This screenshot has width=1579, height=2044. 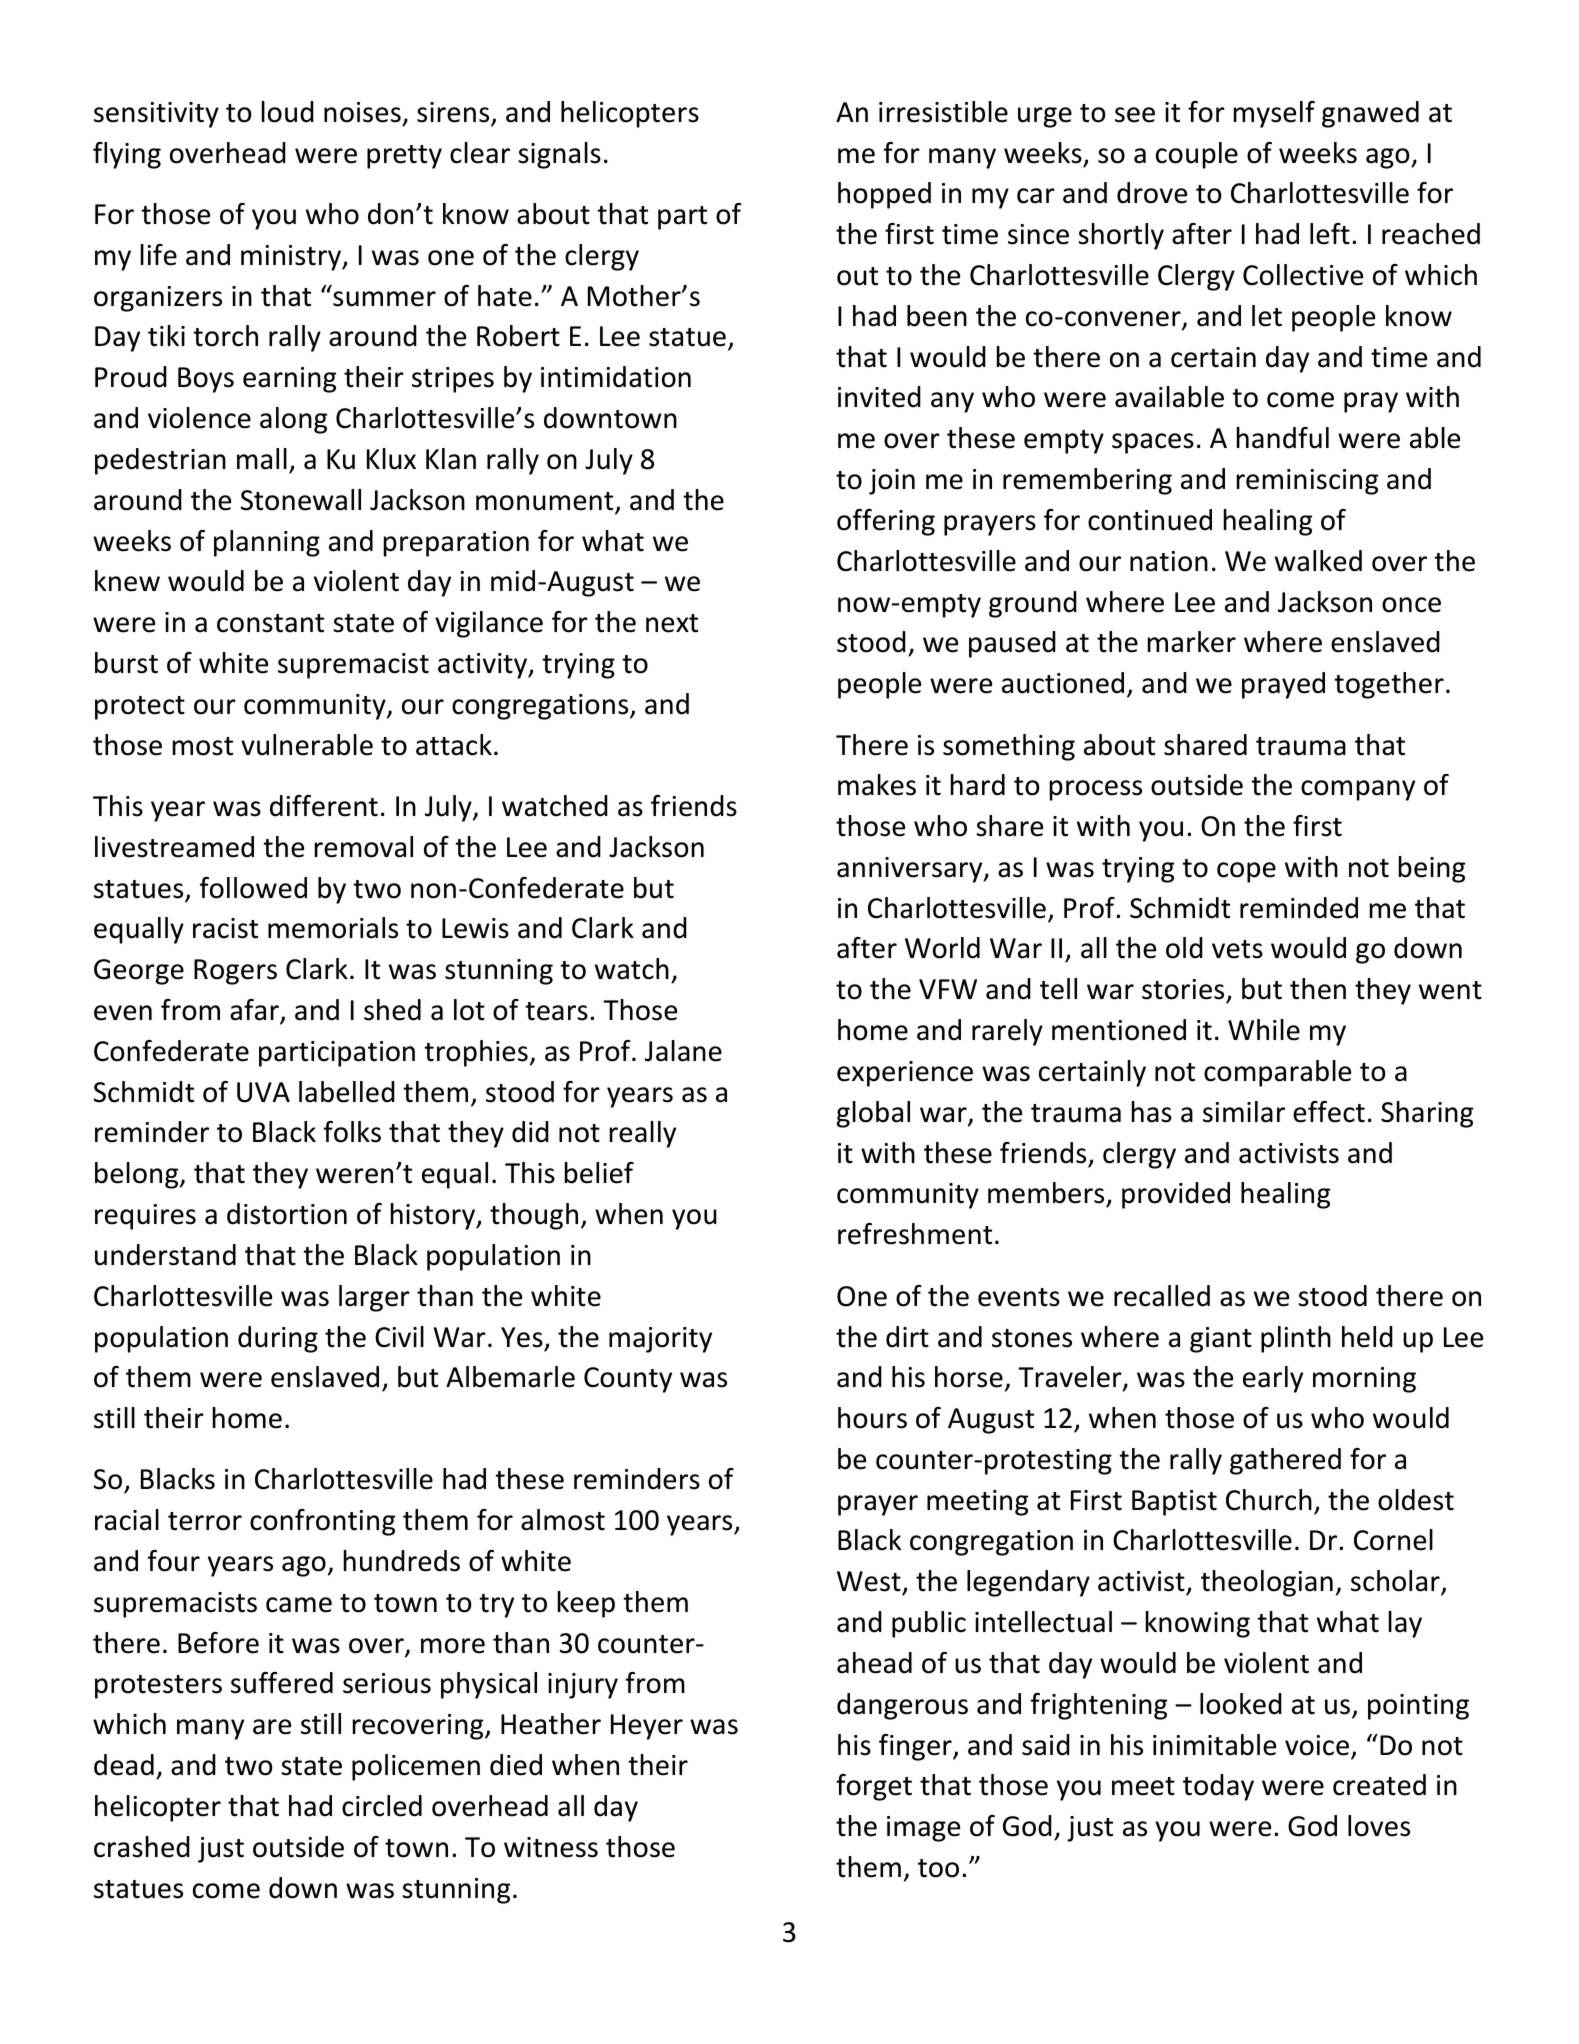 What do you see at coordinates (288, 112) in the screenshot?
I see `loud` at bounding box center [288, 112].
